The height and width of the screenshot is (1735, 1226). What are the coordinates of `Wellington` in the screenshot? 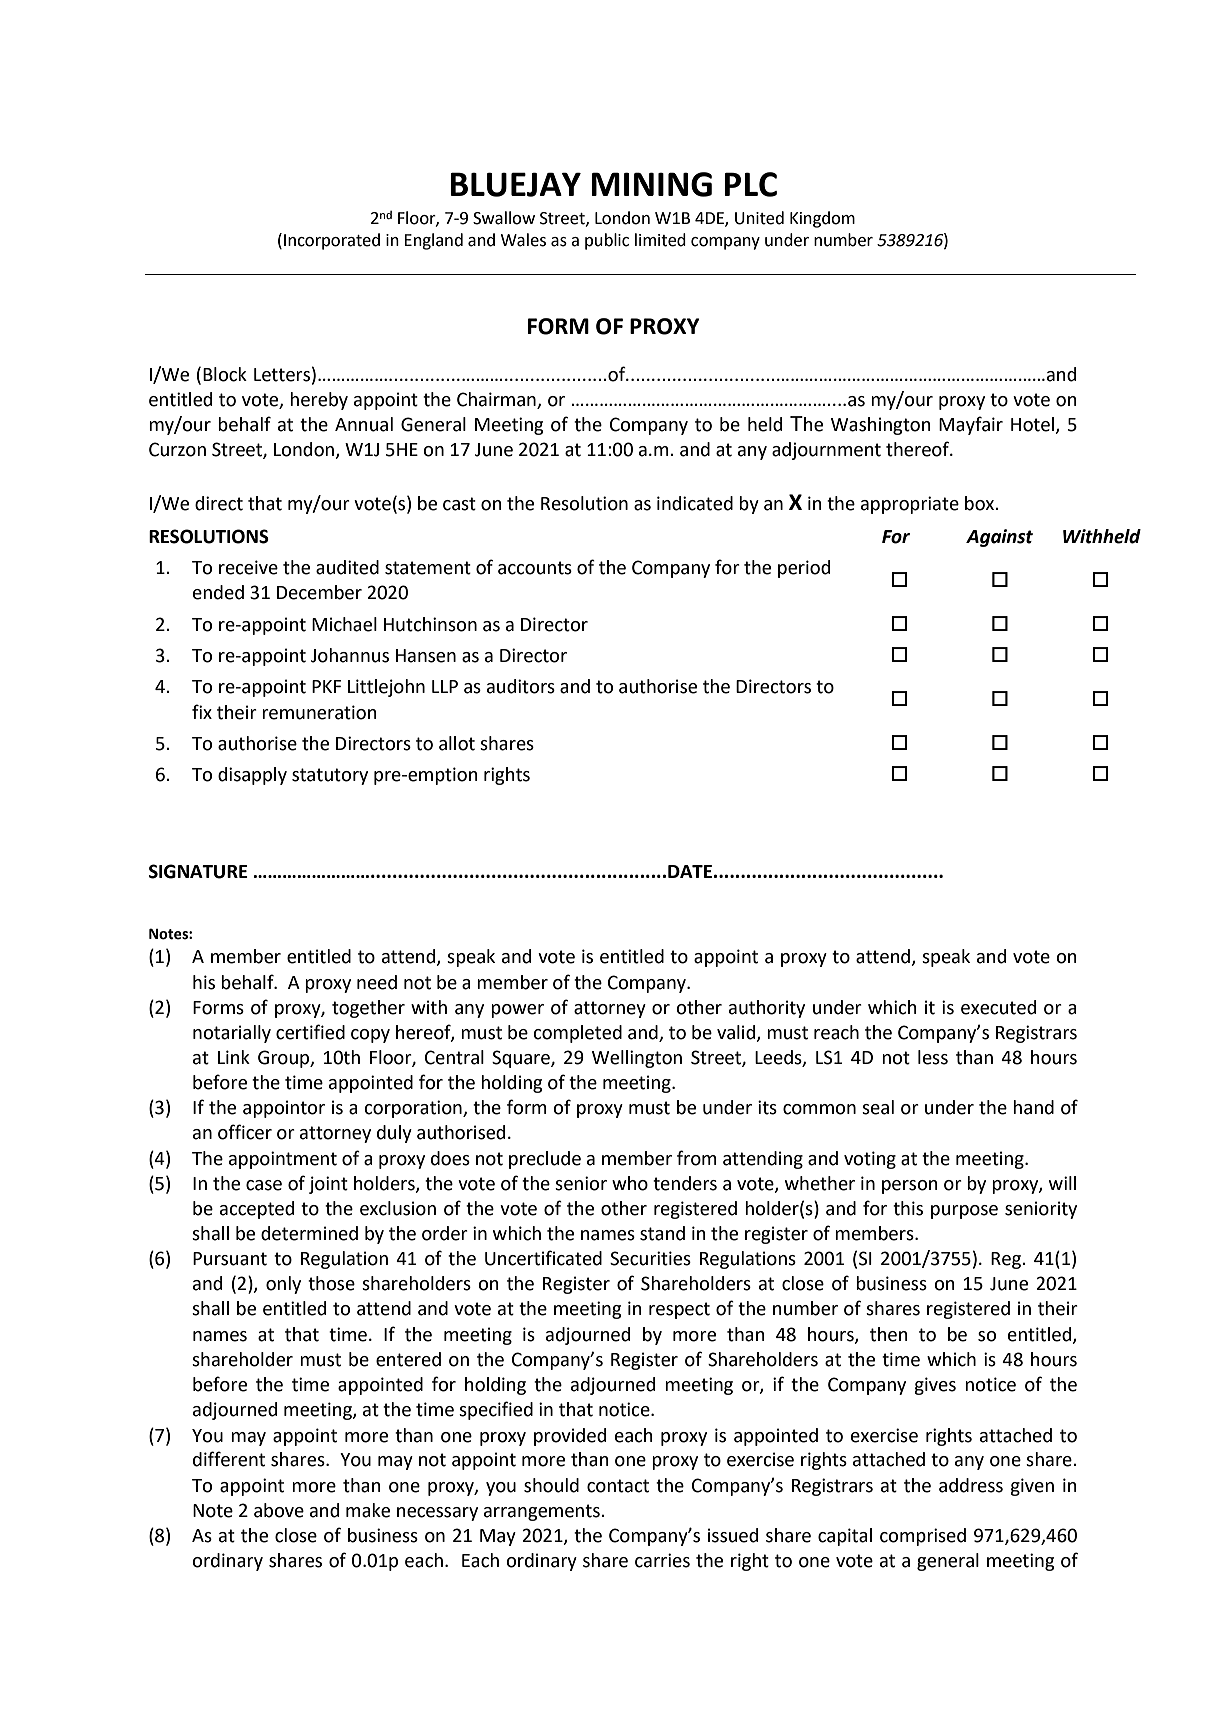 It's located at (637, 1059).
